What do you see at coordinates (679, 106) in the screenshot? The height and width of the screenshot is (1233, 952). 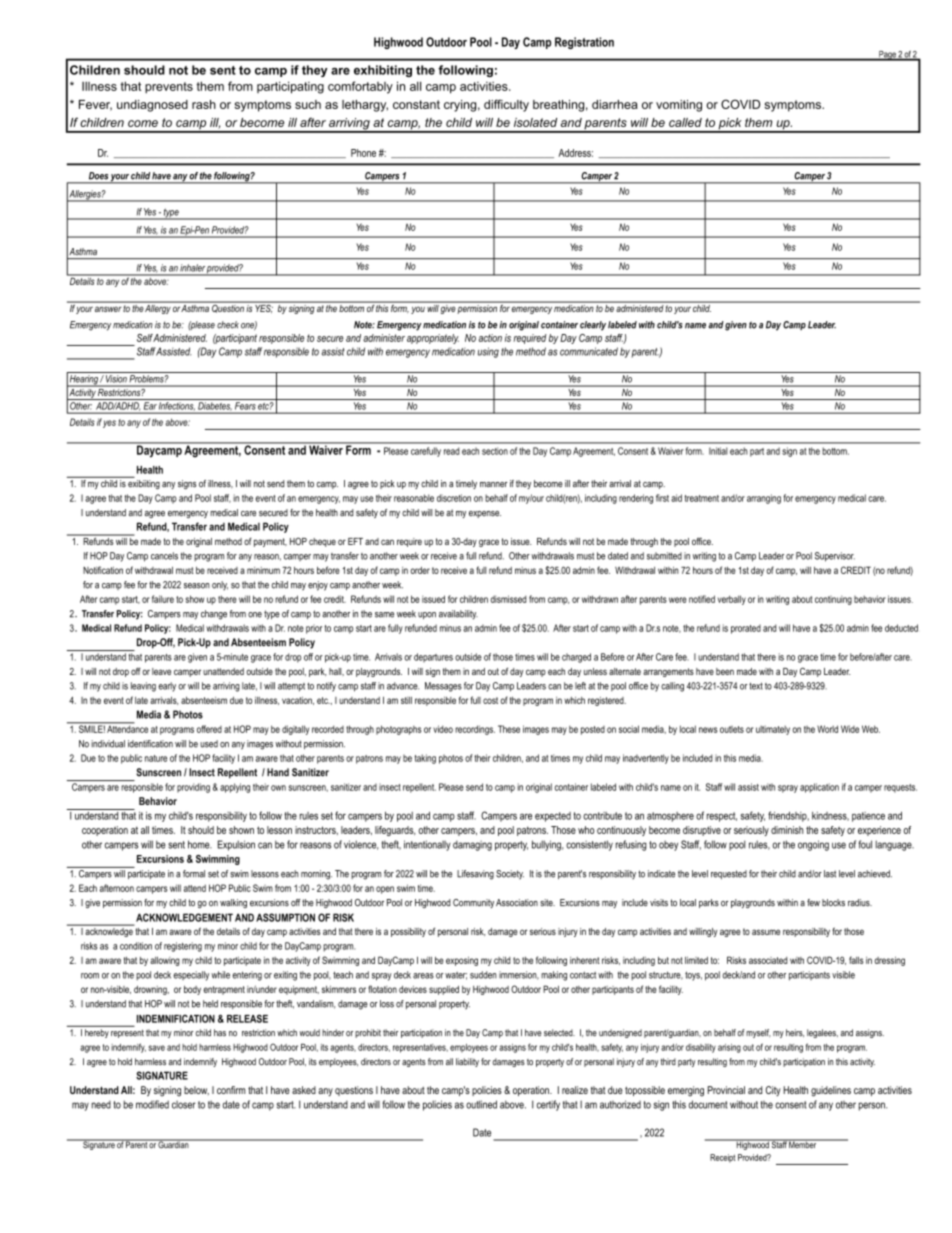 I see `vomiting` at bounding box center [679, 106].
